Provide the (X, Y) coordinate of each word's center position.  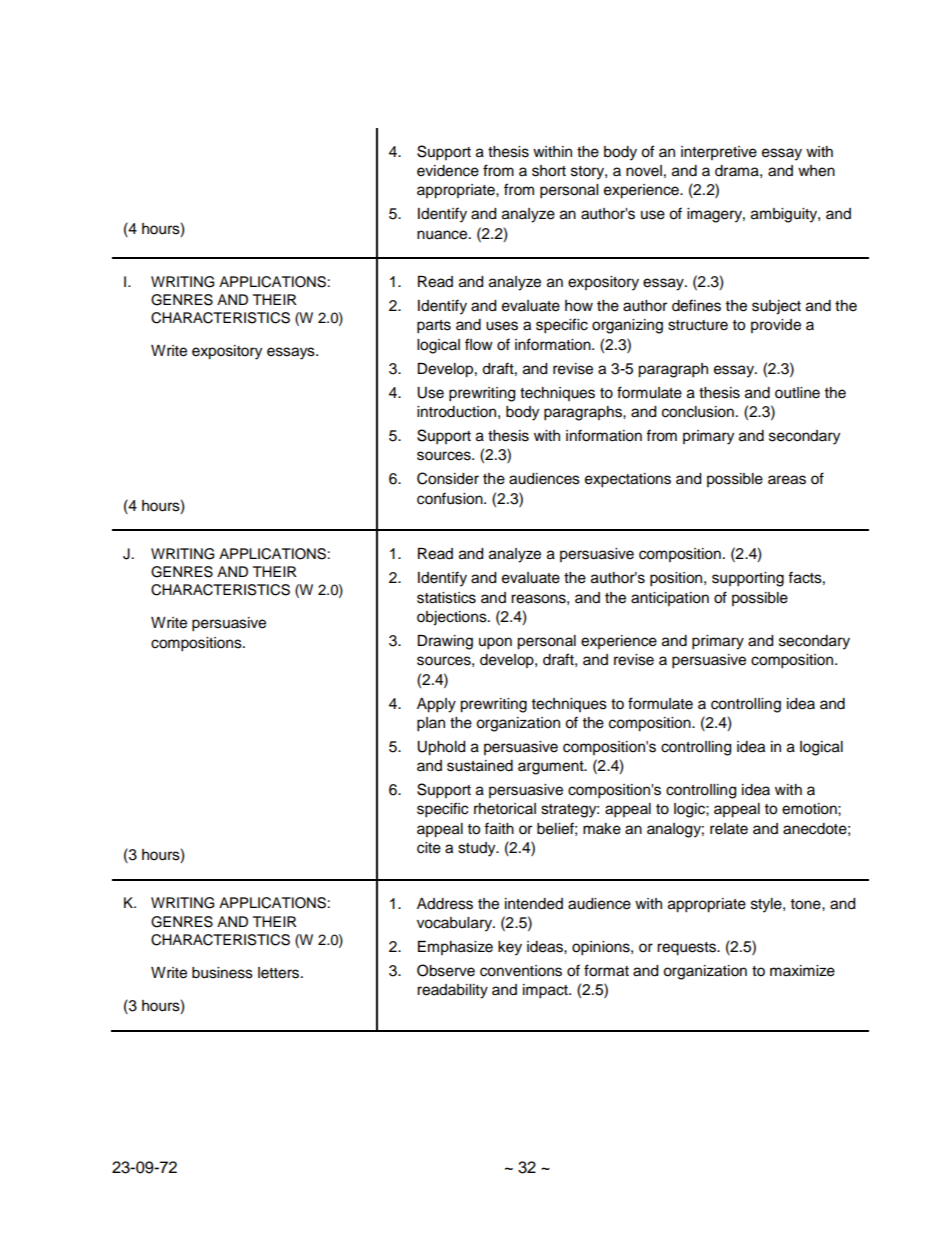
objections (453, 618)
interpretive (719, 153)
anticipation (670, 599)
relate (729, 829)
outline (797, 393)
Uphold (441, 748)
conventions (521, 971)
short (549, 171)
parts (434, 327)
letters (278, 973)
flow (479, 344)
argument (552, 768)
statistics (446, 598)
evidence (448, 171)
